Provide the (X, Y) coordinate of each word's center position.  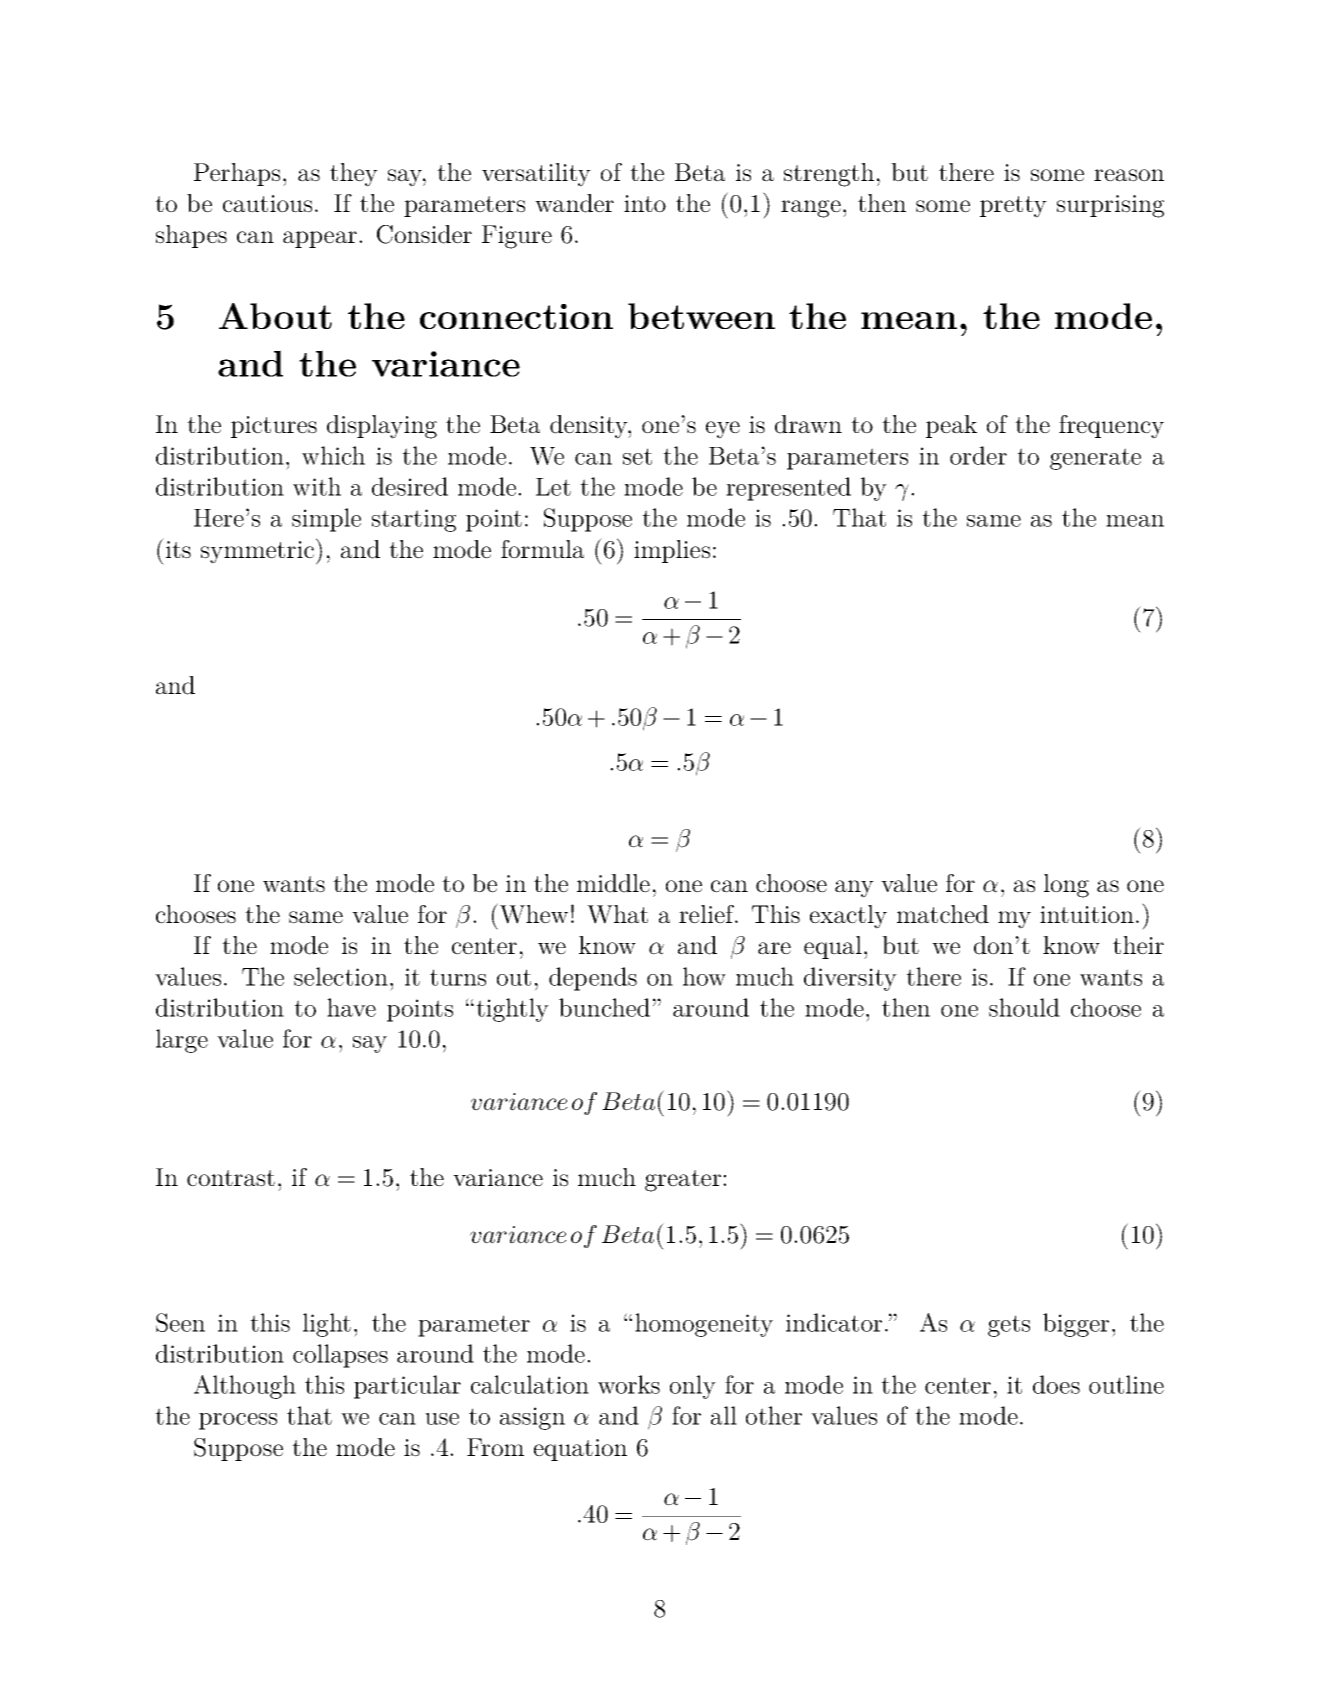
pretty (1013, 207)
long (1066, 886)
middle (613, 883)
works (629, 1384)
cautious (267, 204)
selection (341, 976)
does (1056, 1384)
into (645, 204)
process (238, 1421)
